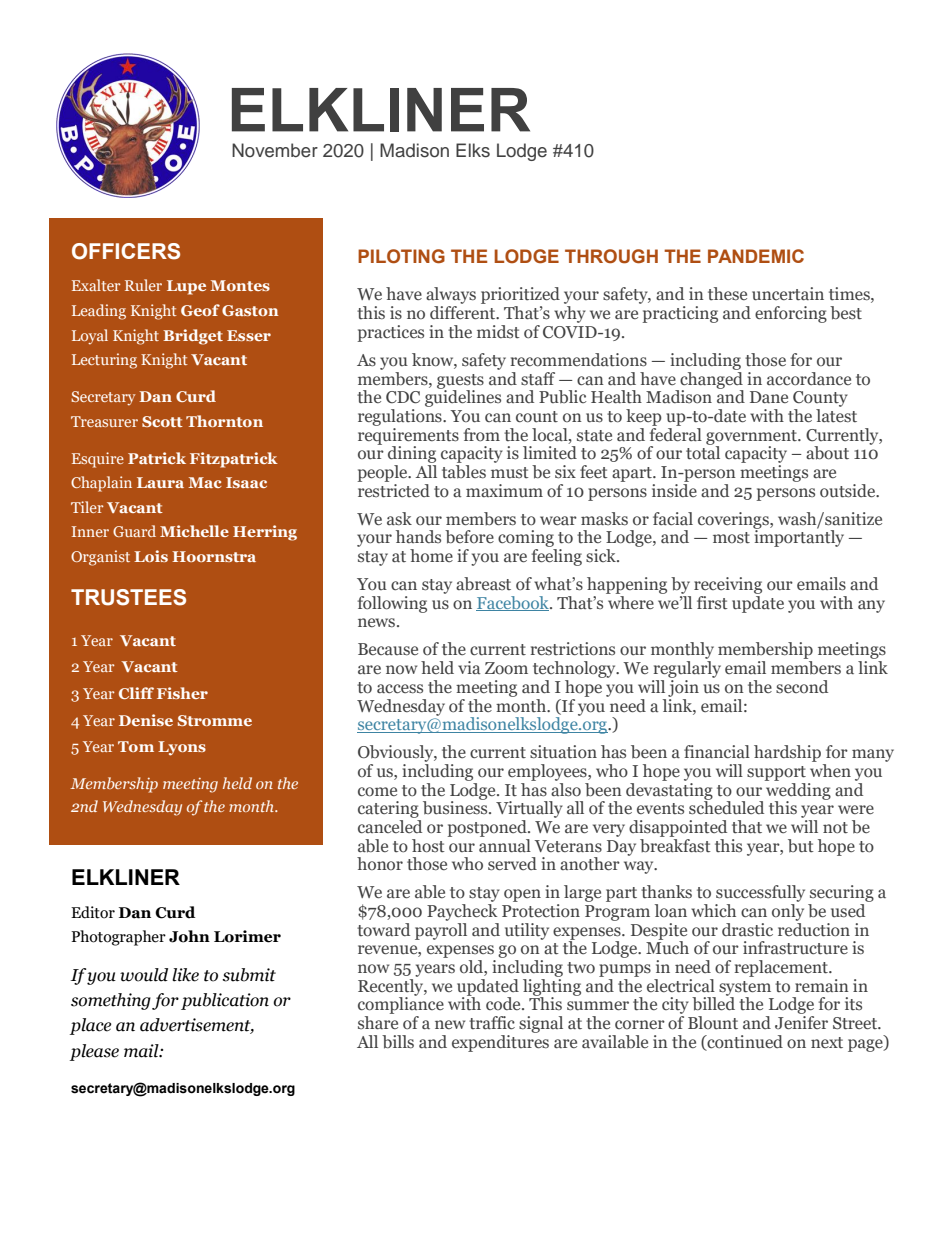 The image size is (952, 1233). What do you see at coordinates (787, 753) in the document?
I see `hardship` at bounding box center [787, 753].
